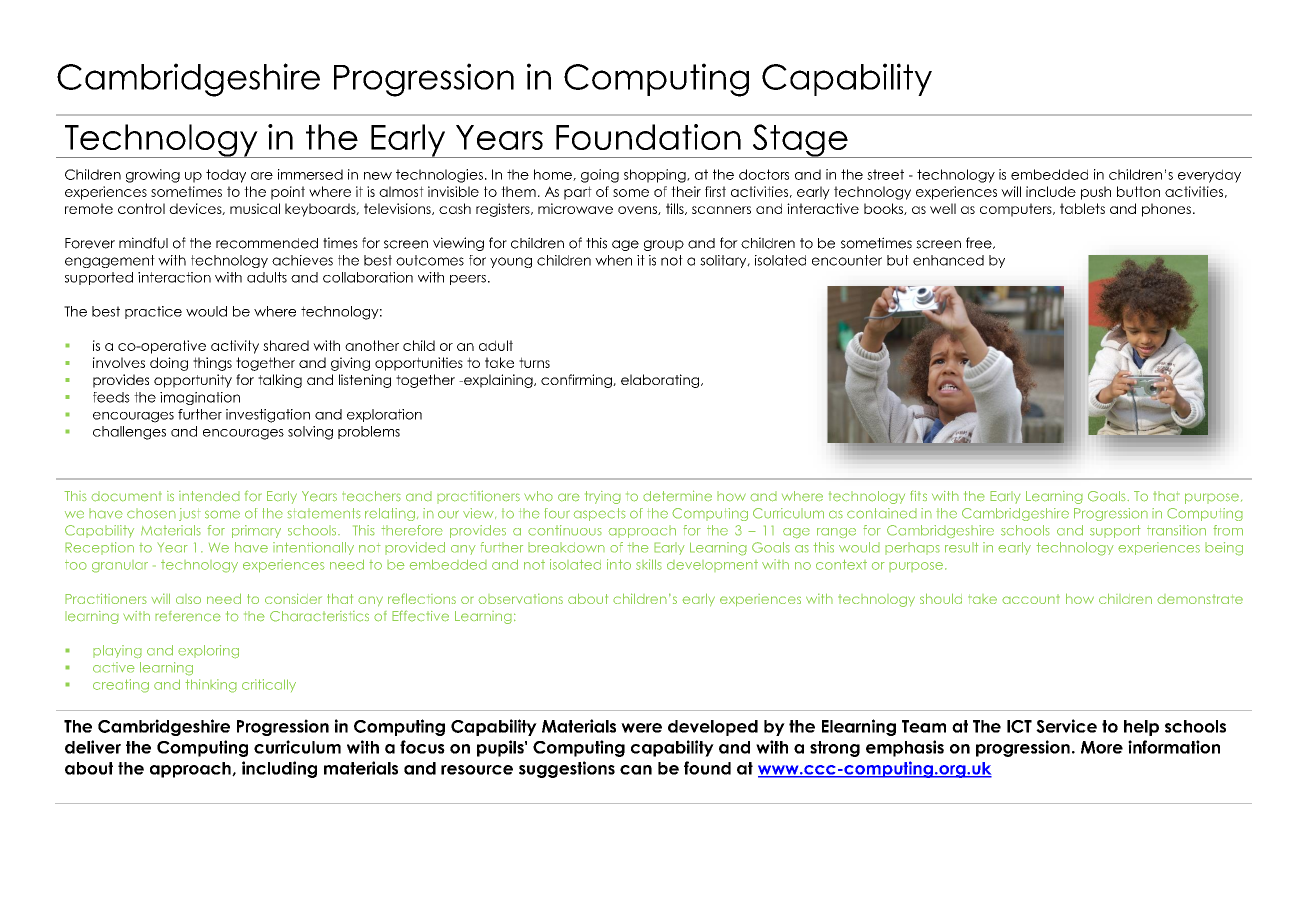  I want to click on account, so click(1031, 599).
